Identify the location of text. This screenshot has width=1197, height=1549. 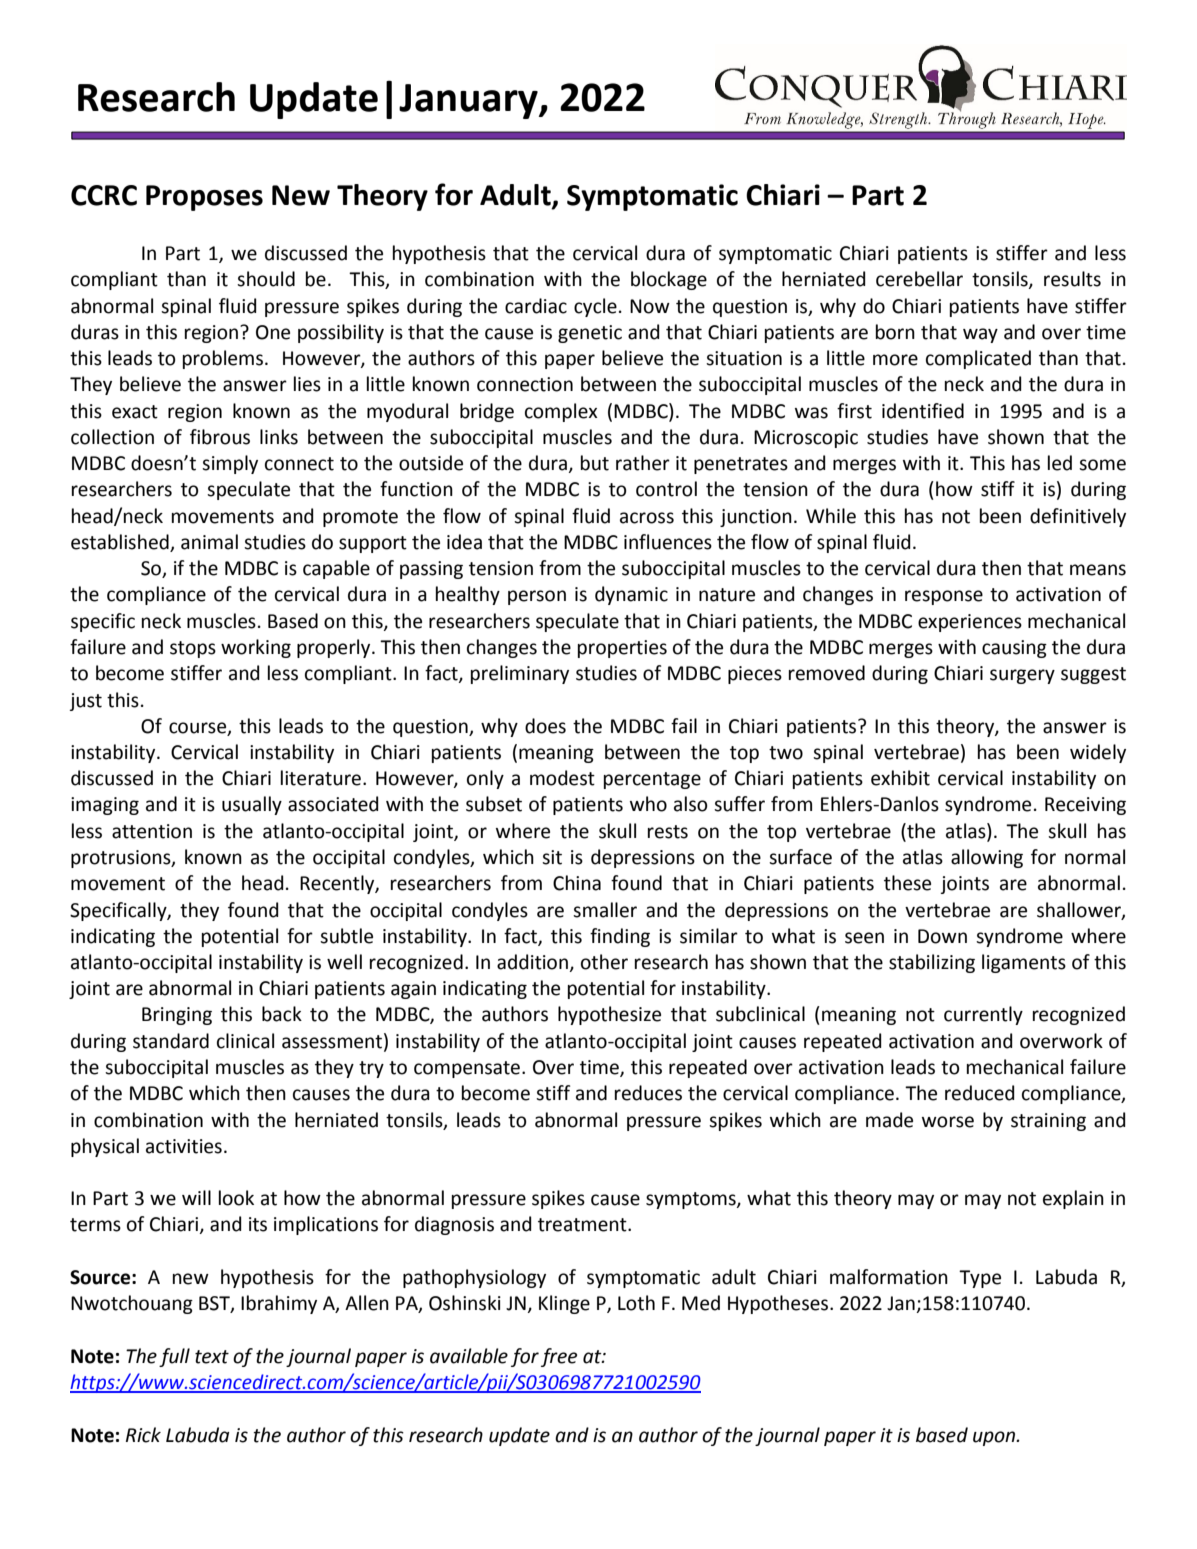
(212, 1357).
